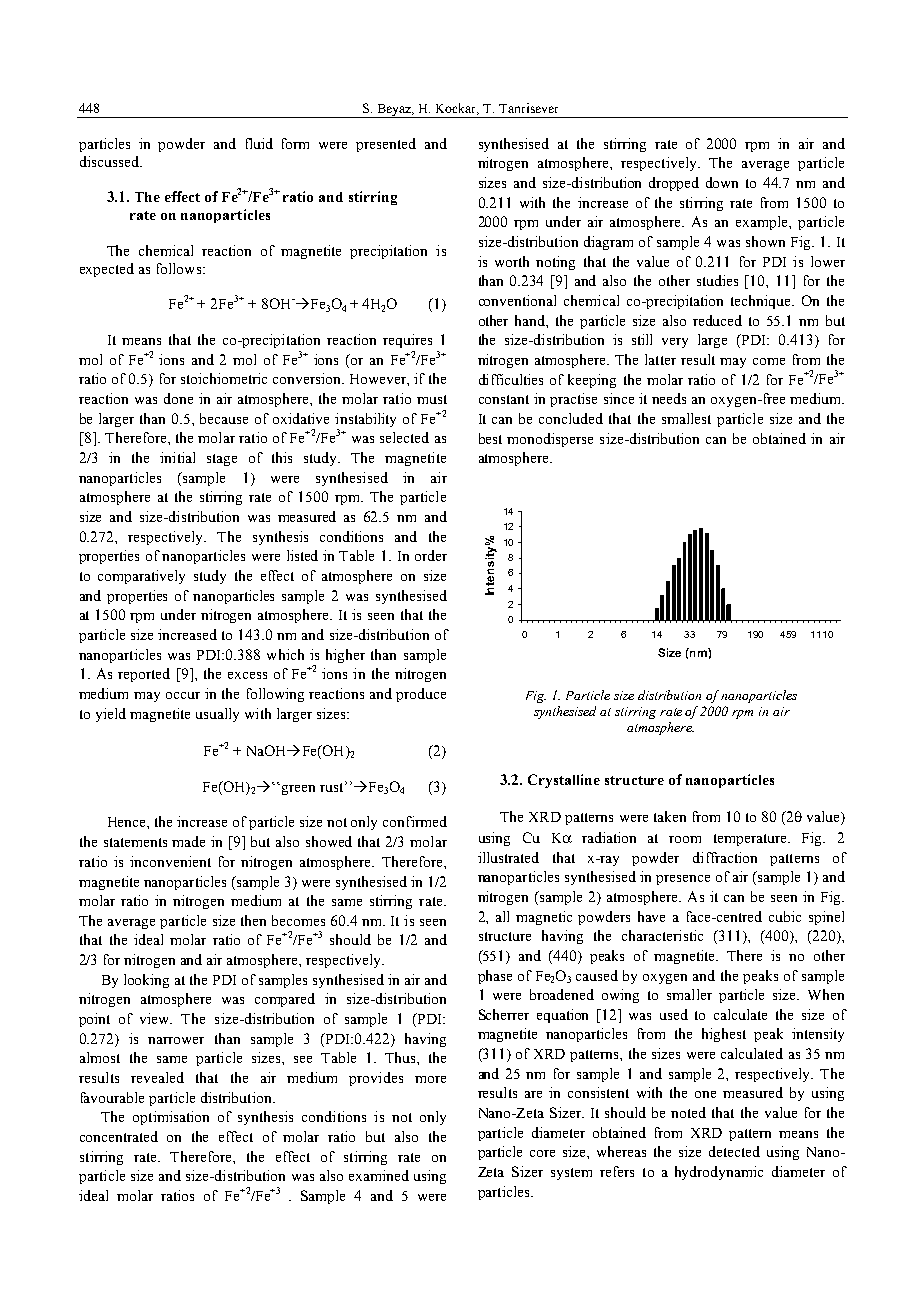 The image size is (924, 1308). Describe the element at coordinates (722, 182) in the screenshot. I see `down` at that location.
